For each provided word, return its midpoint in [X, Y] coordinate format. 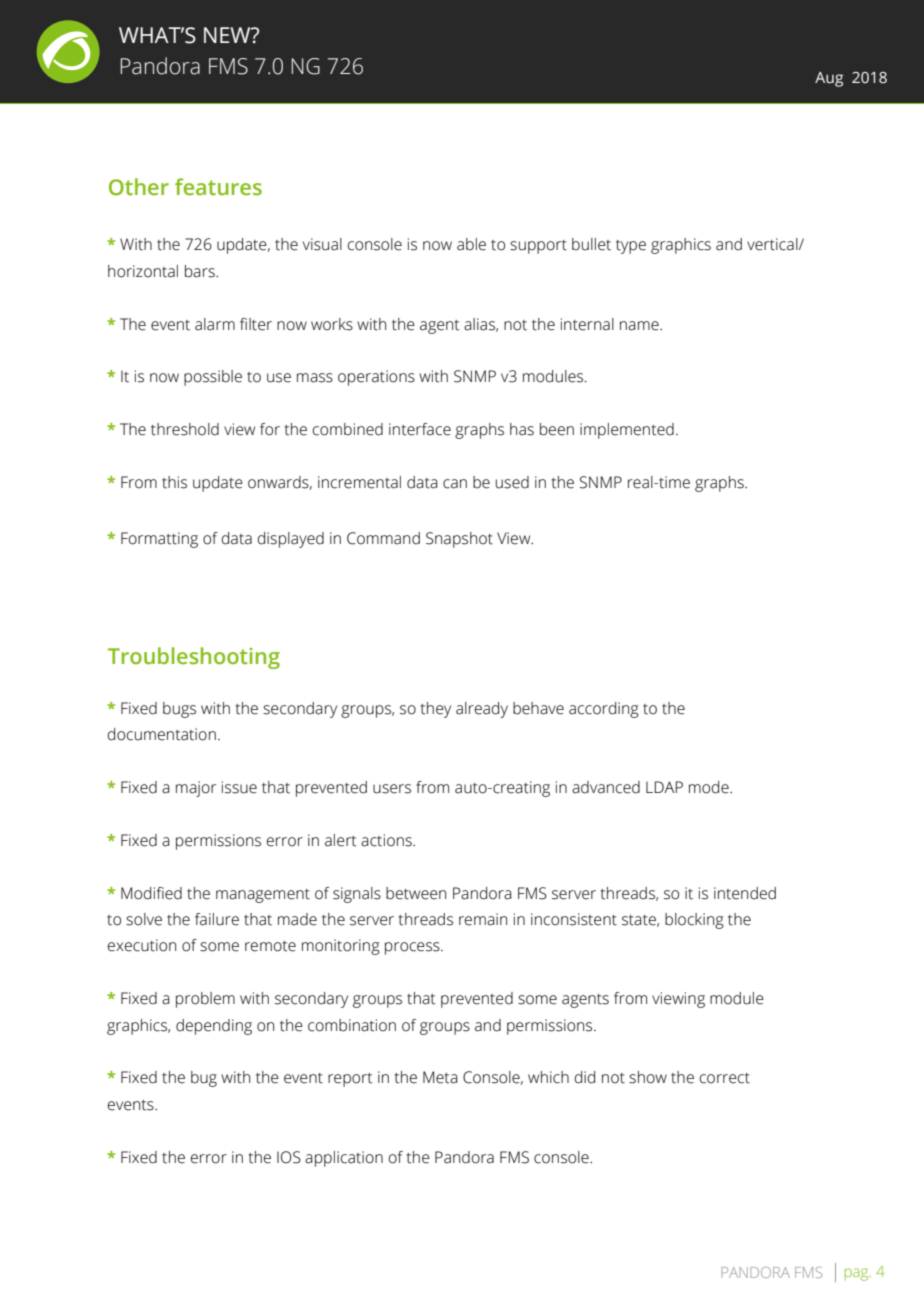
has [522, 429]
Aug [829, 79]
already [482, 710]
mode [710, 787]
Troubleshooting [194, 658]
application [344, 1159]
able [471, 244]
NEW [228, 35]
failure [217, 919]
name [640, 326]
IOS [289, 1157]
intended [745, 893]
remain [483, 919]
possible [213, 378]
